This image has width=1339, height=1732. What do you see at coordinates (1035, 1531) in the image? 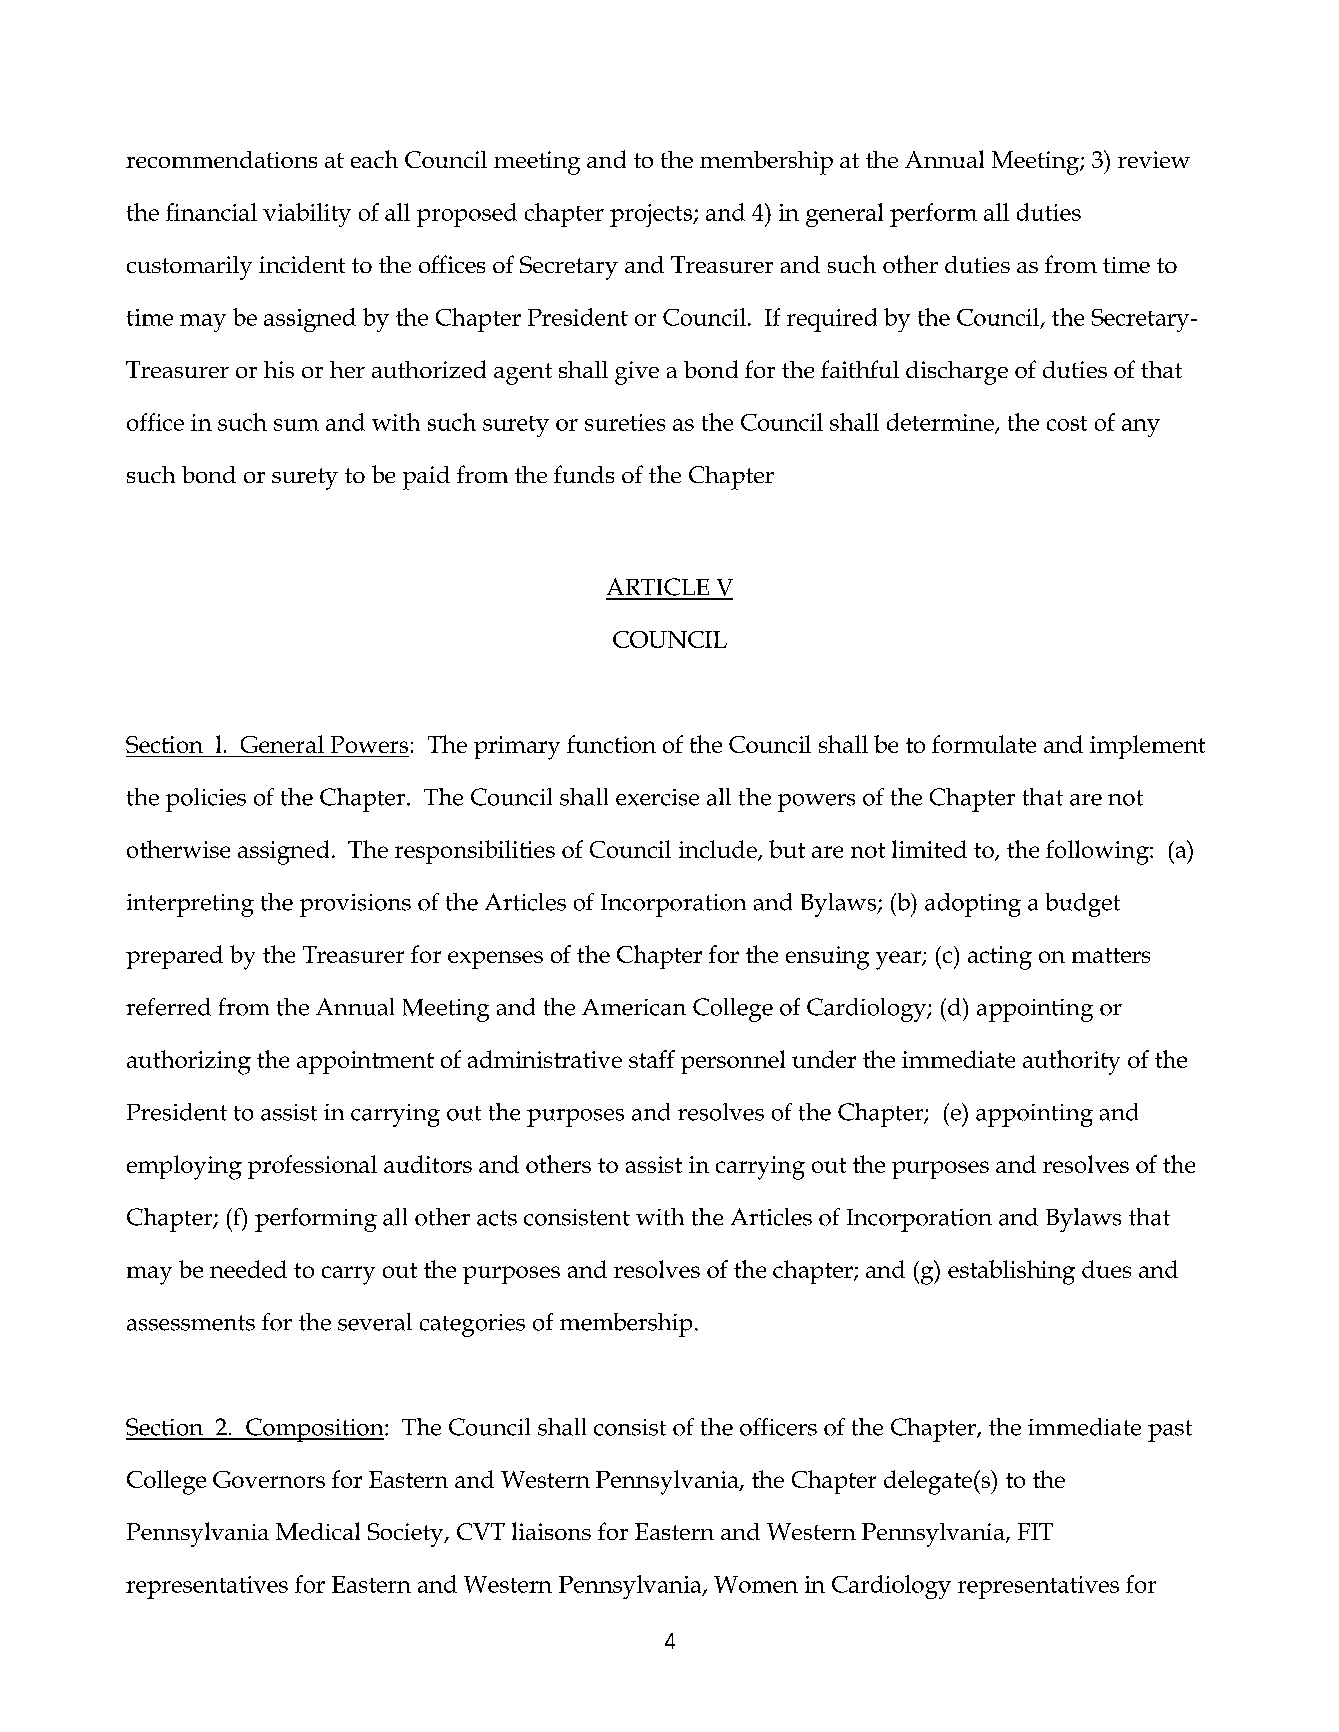
I see `FIT` at bounding box center [1035, 1531].
